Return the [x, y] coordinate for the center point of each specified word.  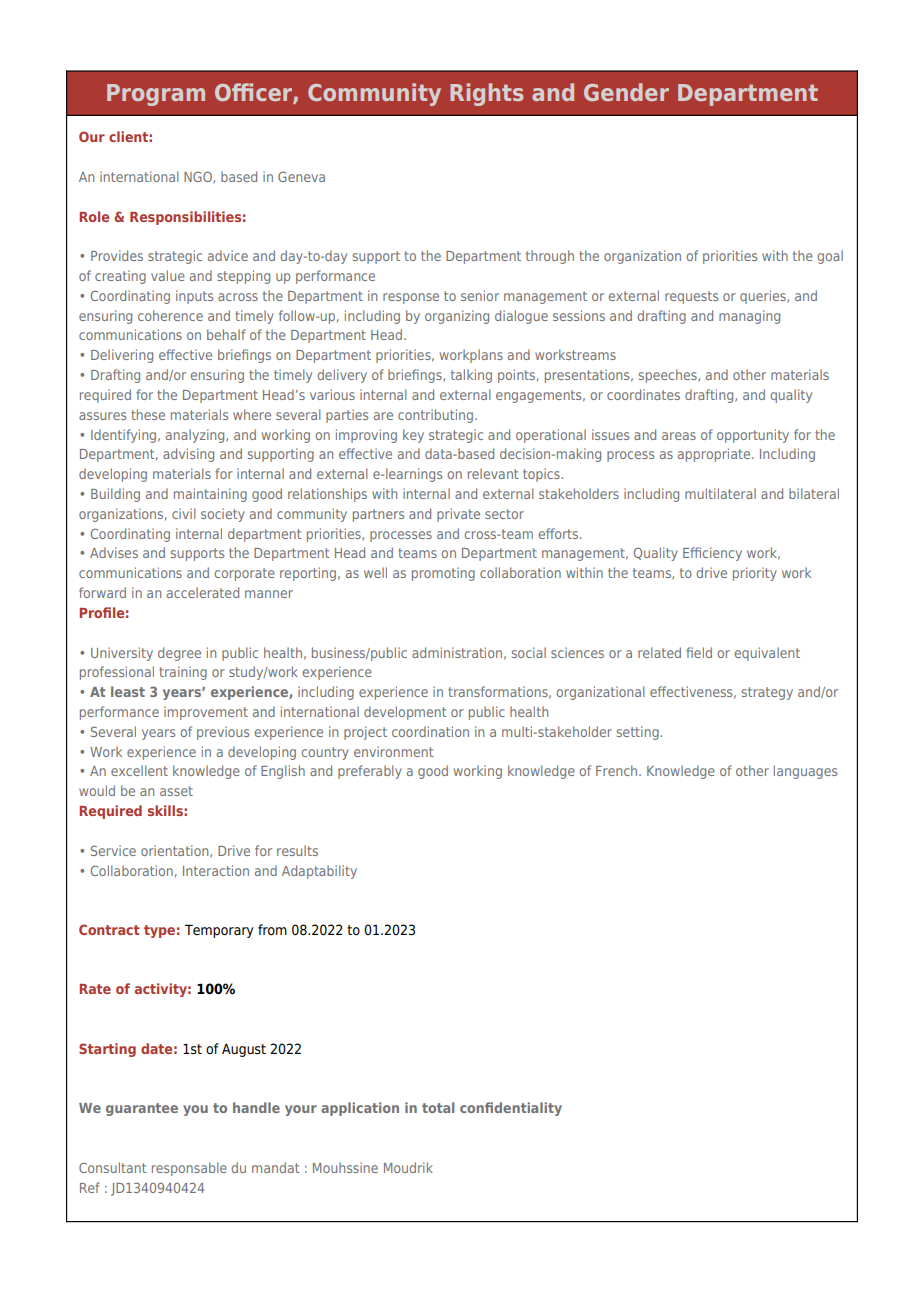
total [438, 1107]
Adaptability [319, 872]
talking [471, 376]
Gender [626, 92]
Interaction [216, 870]
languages [805, 772]
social [529, 652]
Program [156, 95]
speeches [669, 376]
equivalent [767, 654]
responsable [189, 1169]
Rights [486, 94]
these [148, 414]
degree [179, 654]
